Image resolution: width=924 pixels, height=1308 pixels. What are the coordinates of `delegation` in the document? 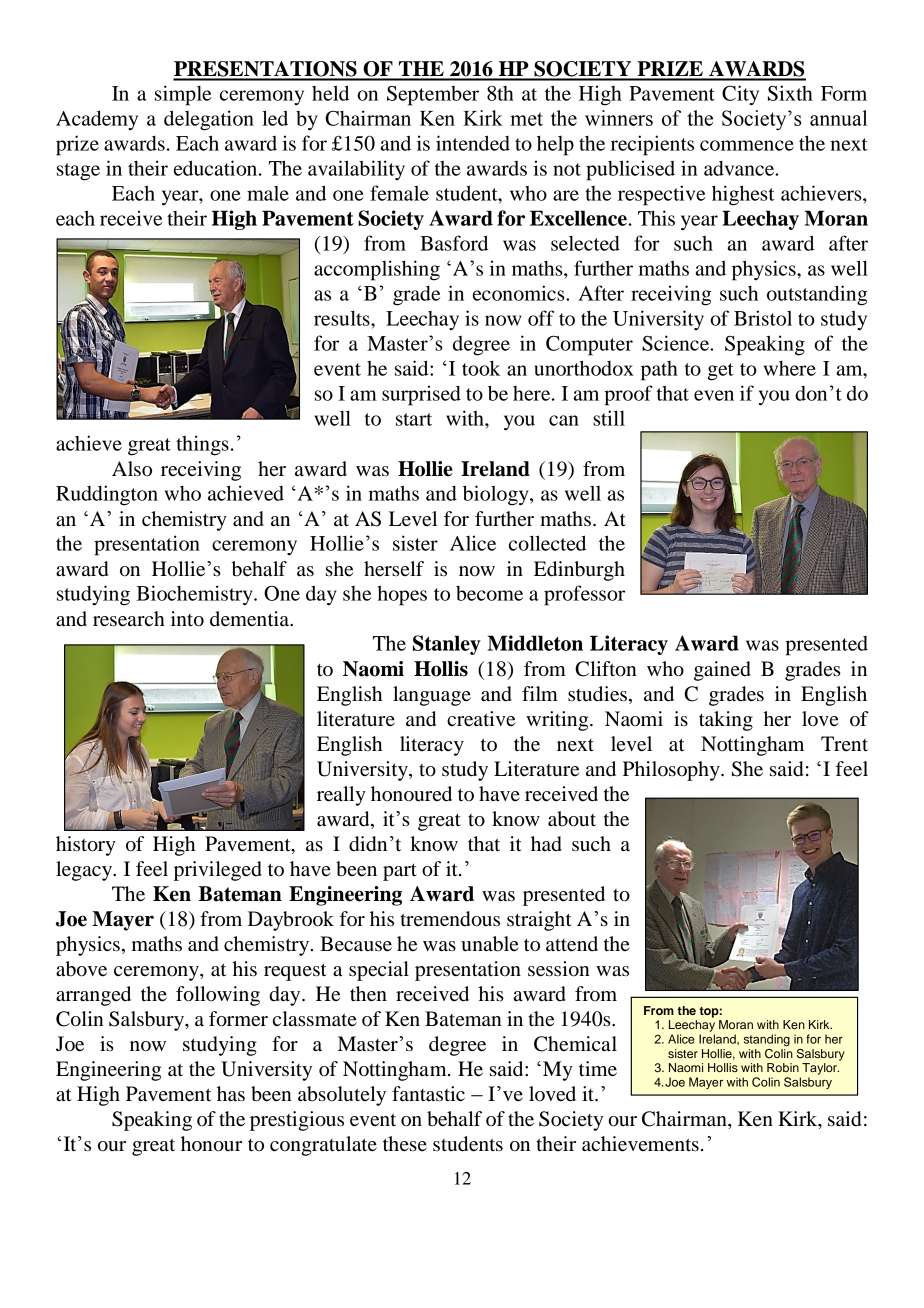 It's located at (209, 120).
